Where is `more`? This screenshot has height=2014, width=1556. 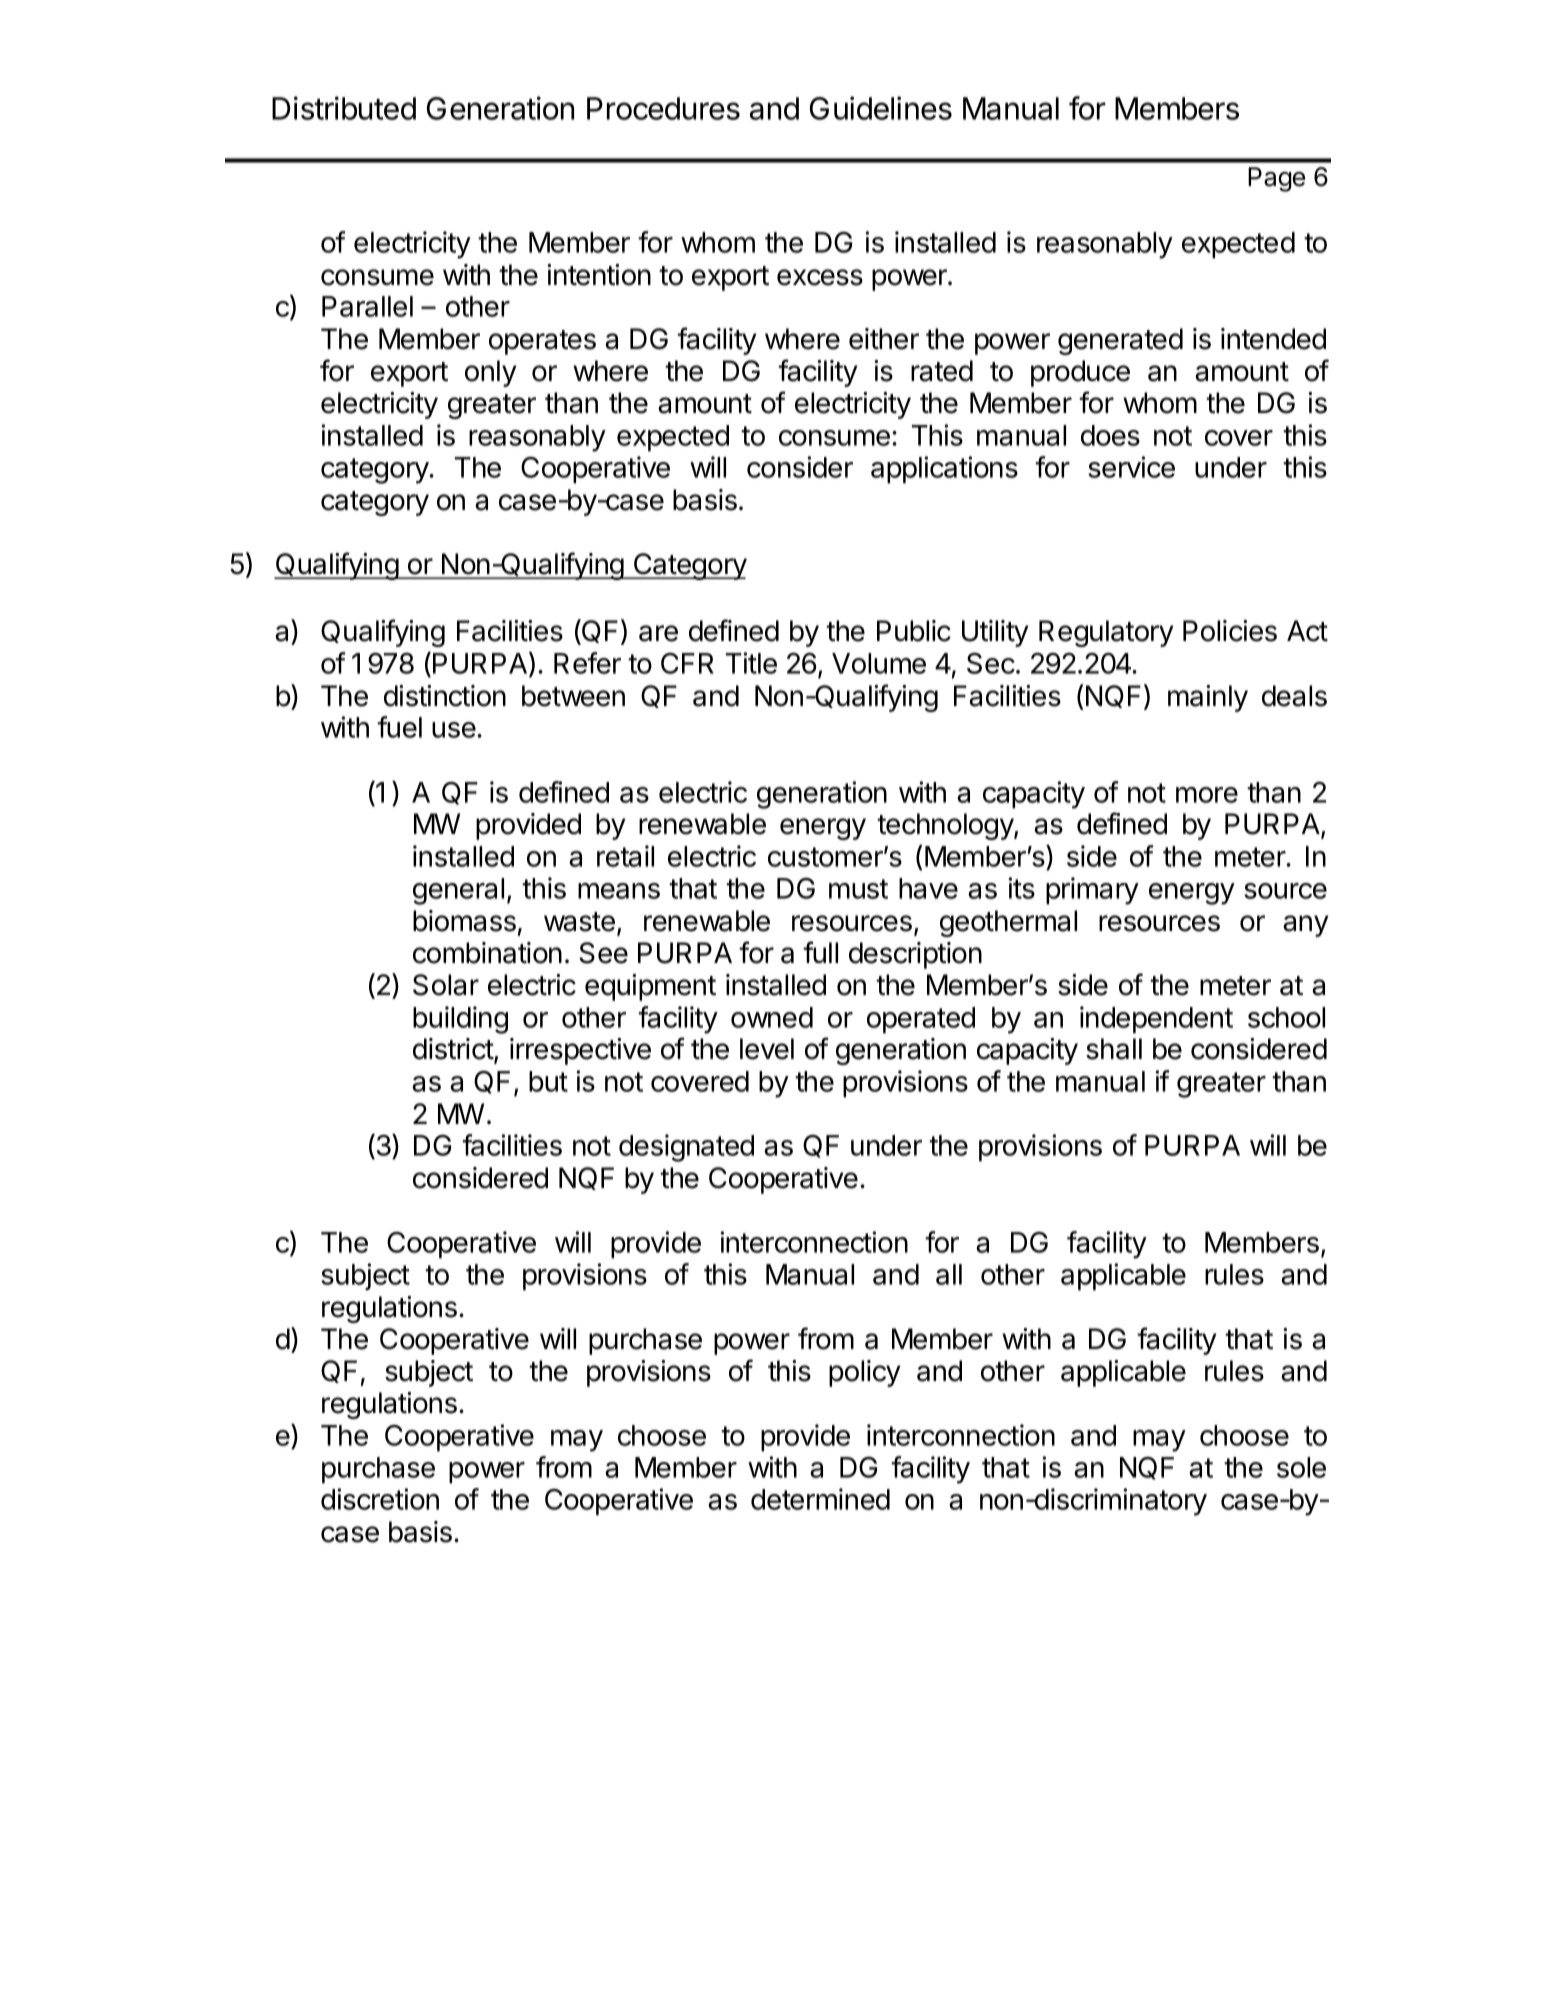 more is located at coordinates (1207, 795).
